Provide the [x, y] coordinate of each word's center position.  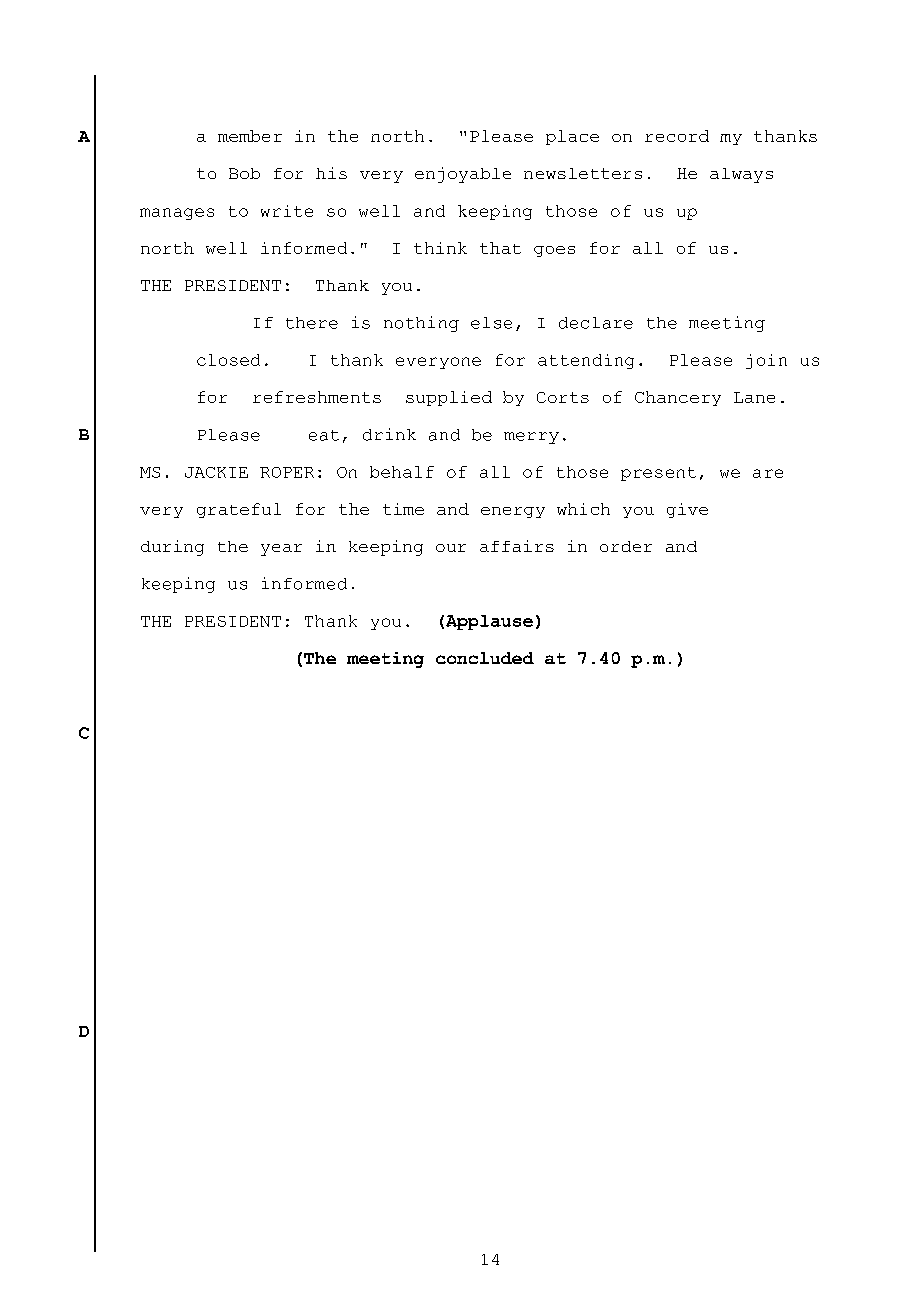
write [287, 211]
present [658, 474]
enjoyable [463, 175]
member [250, 136]
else [491, 323]
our [451, 548]
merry [531, 438]
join [766, 361]
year [281, 550]
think [440, 248]
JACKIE [216, 472]
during [172, 548]
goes [554, 251]
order [626, 546]
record [677, 136]
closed [228, 360]
